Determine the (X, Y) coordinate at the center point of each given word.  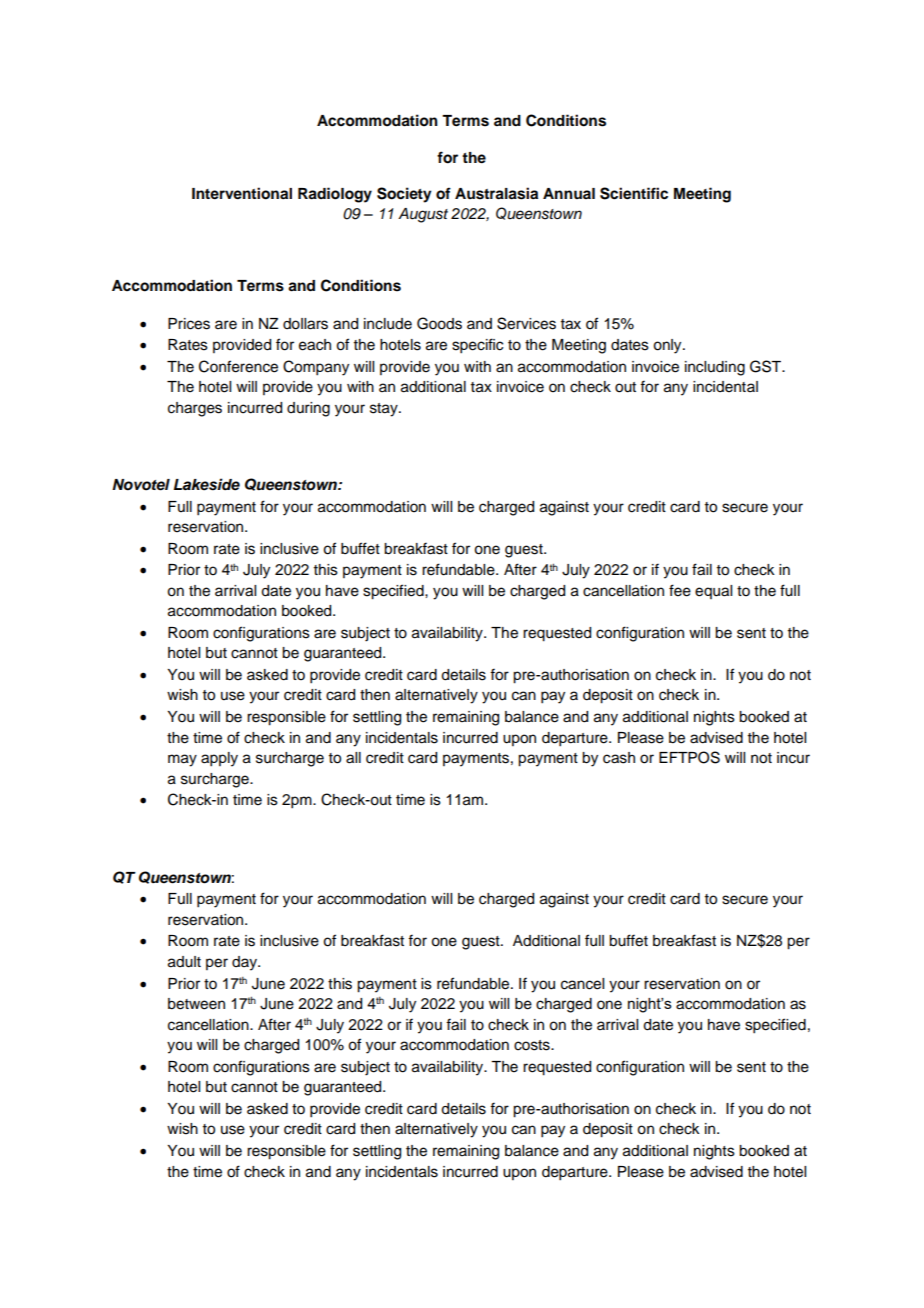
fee (680, 590)
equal (713, 592)
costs (533, 1045)
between (196, 1004)
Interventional (242, 193)
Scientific (634, 193)
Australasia (496, 193)
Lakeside (207, 484)
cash (619, 758)
